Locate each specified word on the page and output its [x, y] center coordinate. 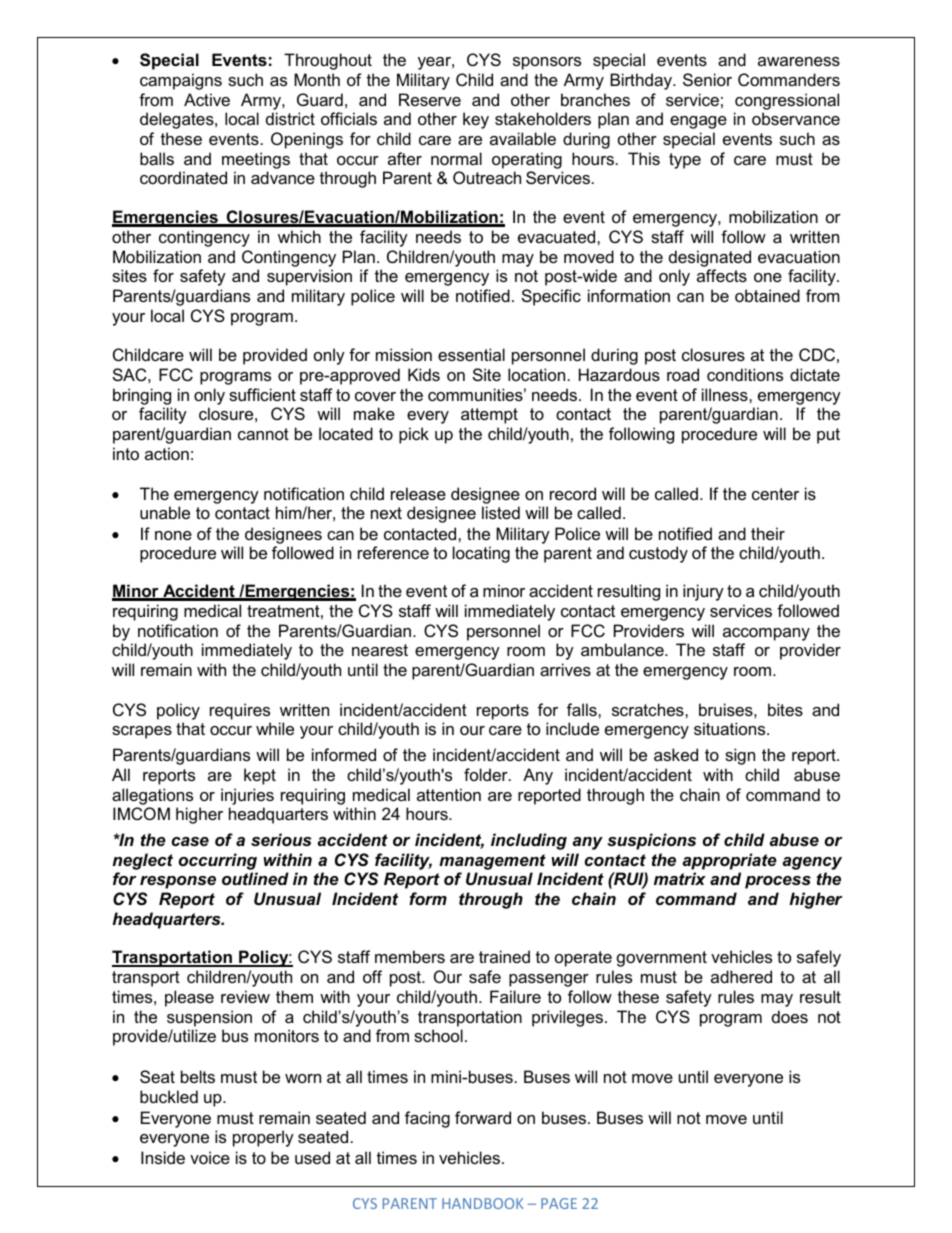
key [476, 120]
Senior [707, 79]
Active [207, 99]
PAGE [559, 1203]
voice [210, 1157]
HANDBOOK [482, 1203]
